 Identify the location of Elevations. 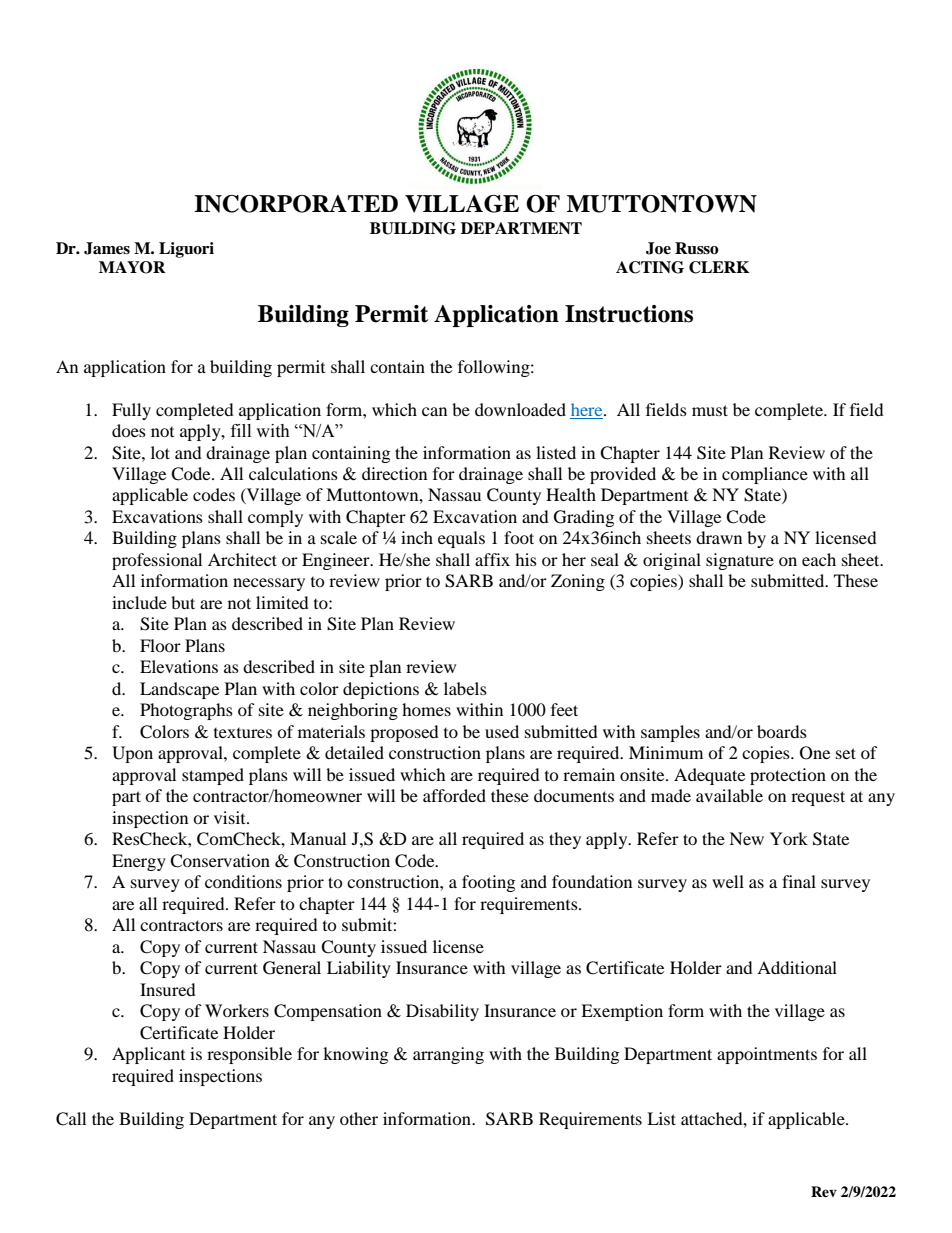
(179, 666).
